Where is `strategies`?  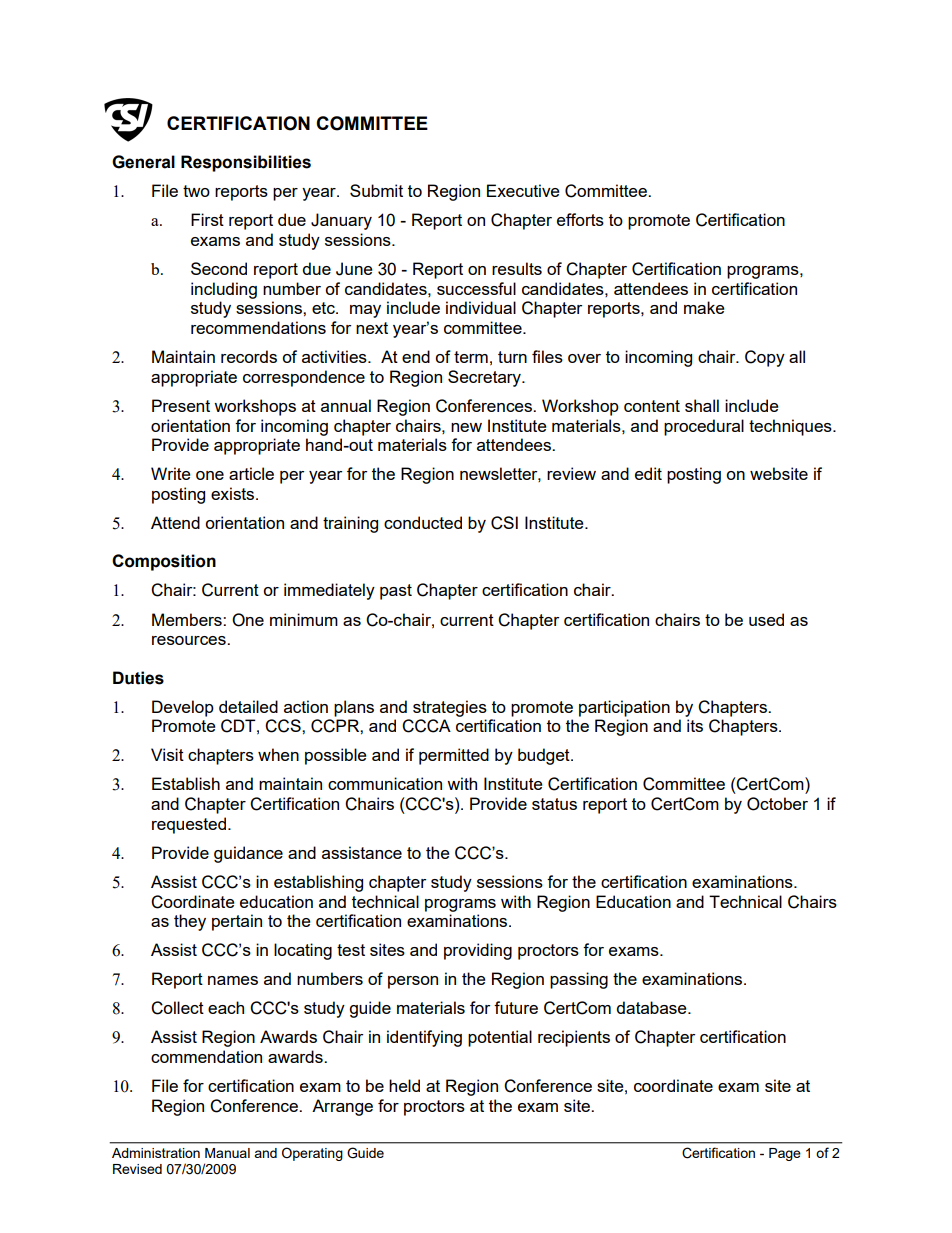
strategies is located at coordinates (450, 708).
